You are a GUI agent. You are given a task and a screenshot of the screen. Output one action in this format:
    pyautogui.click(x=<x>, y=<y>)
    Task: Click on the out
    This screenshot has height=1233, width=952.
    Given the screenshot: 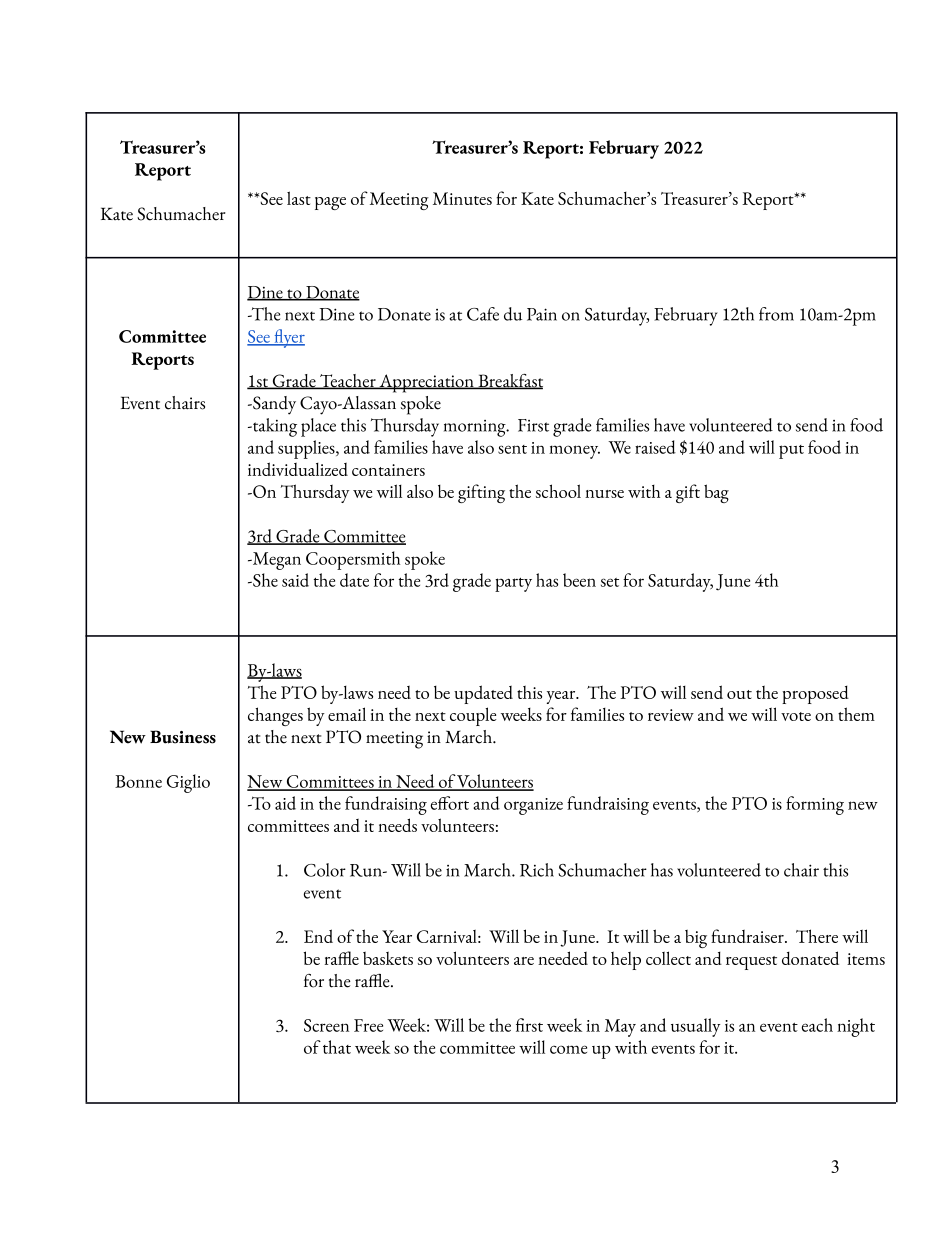 What is the action you would take?
    pyautogui.click(x=739, y=694)
